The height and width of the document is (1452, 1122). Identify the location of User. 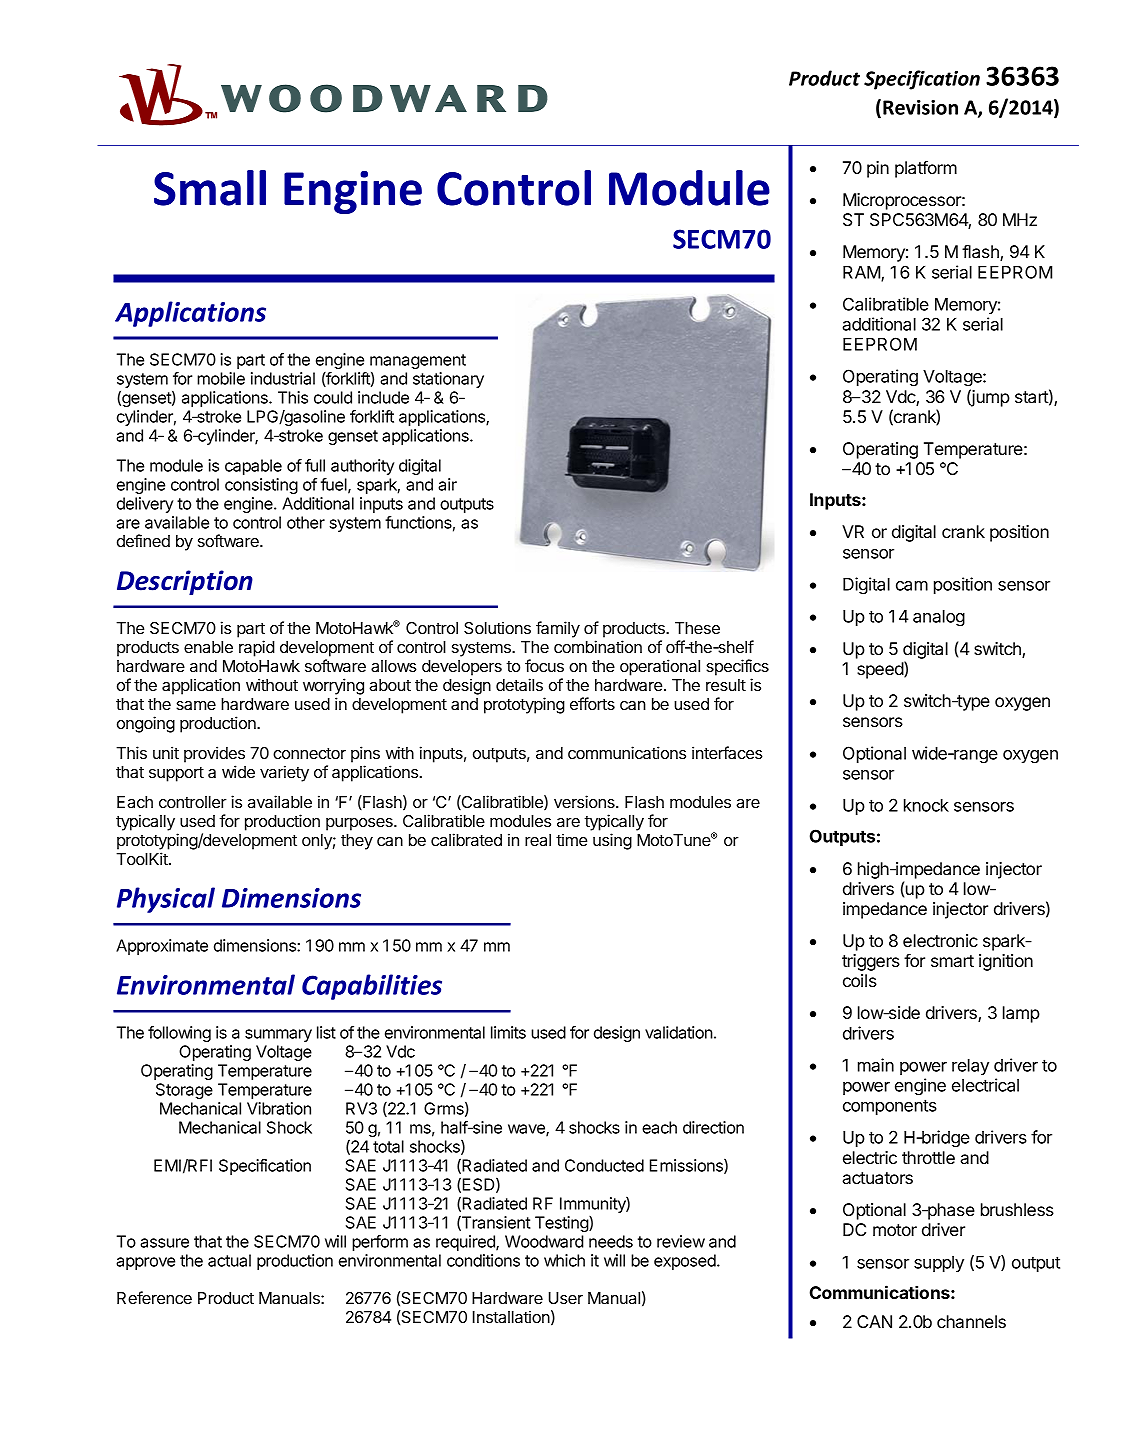
(566, 1298).
